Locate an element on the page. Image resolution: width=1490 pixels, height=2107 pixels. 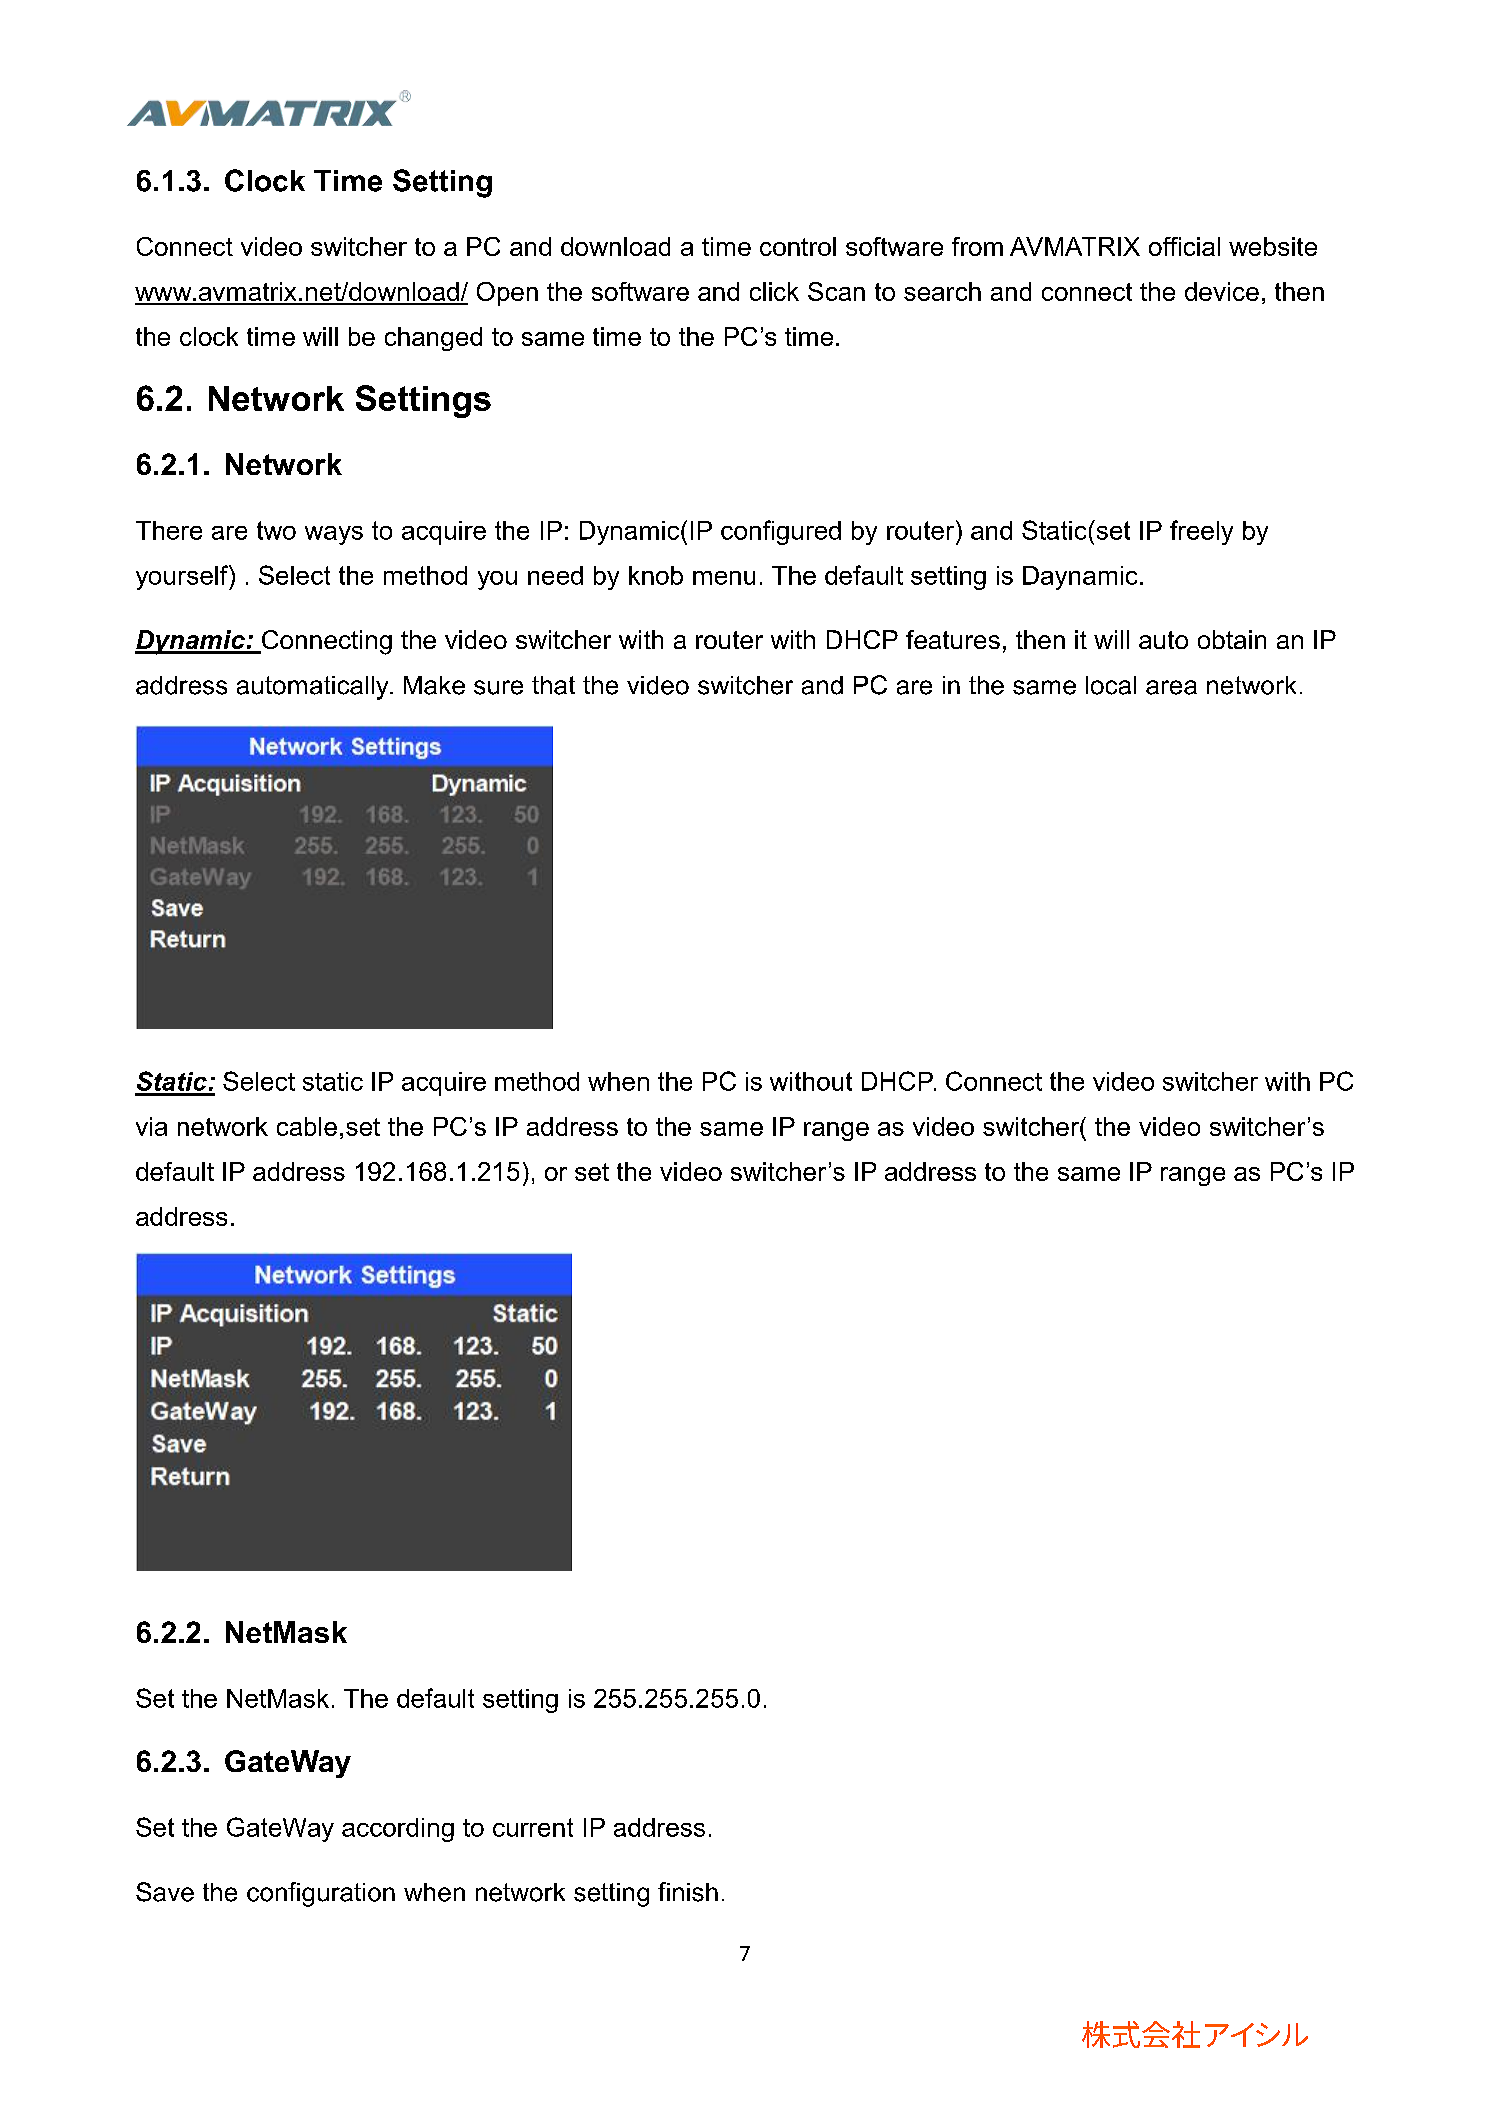
via is located at coordinates (151, 1126).
